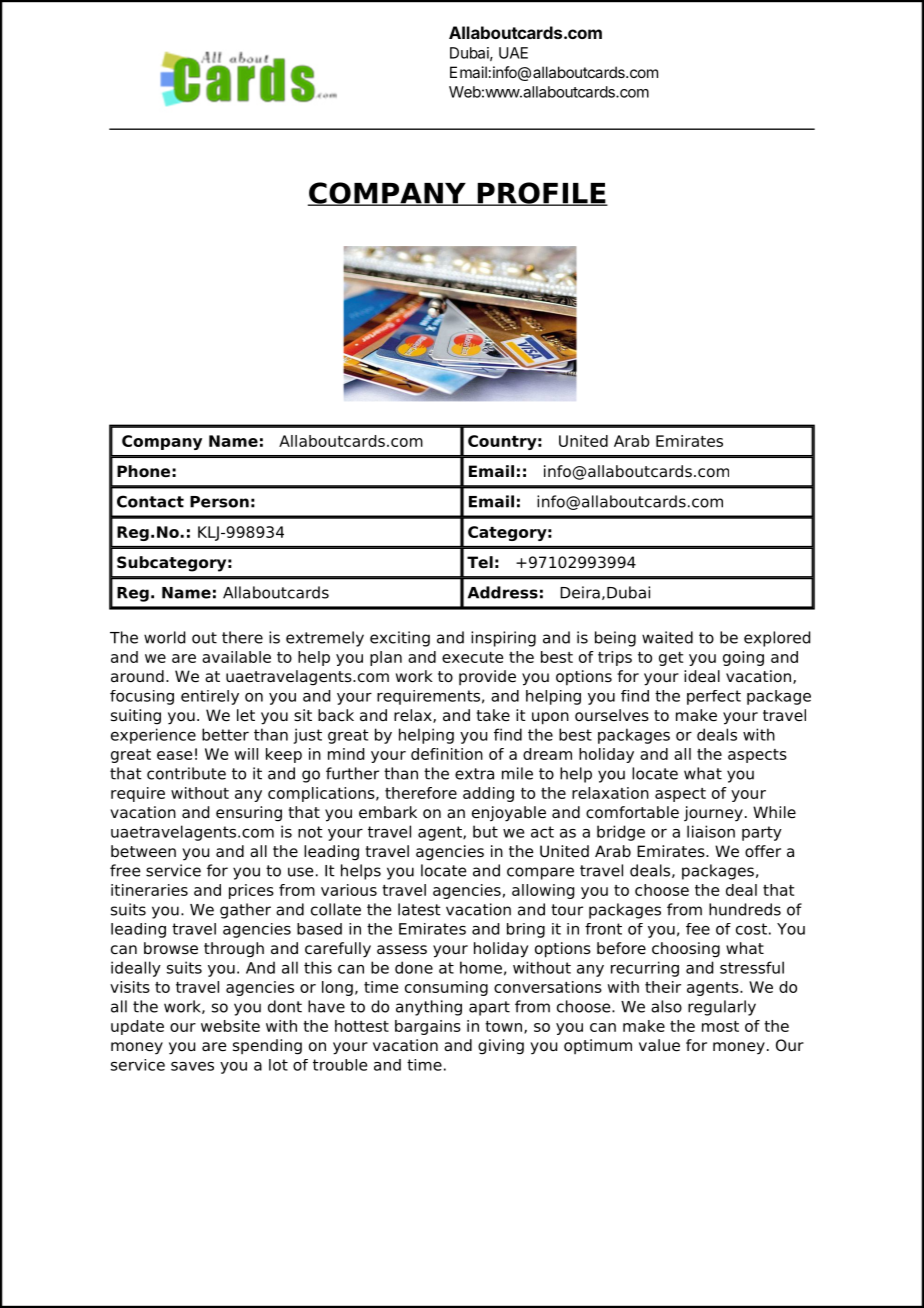  What do you see at coordinates (472, 657) in the screenshot?
I see `execute` at bounding box center [472, 657].
